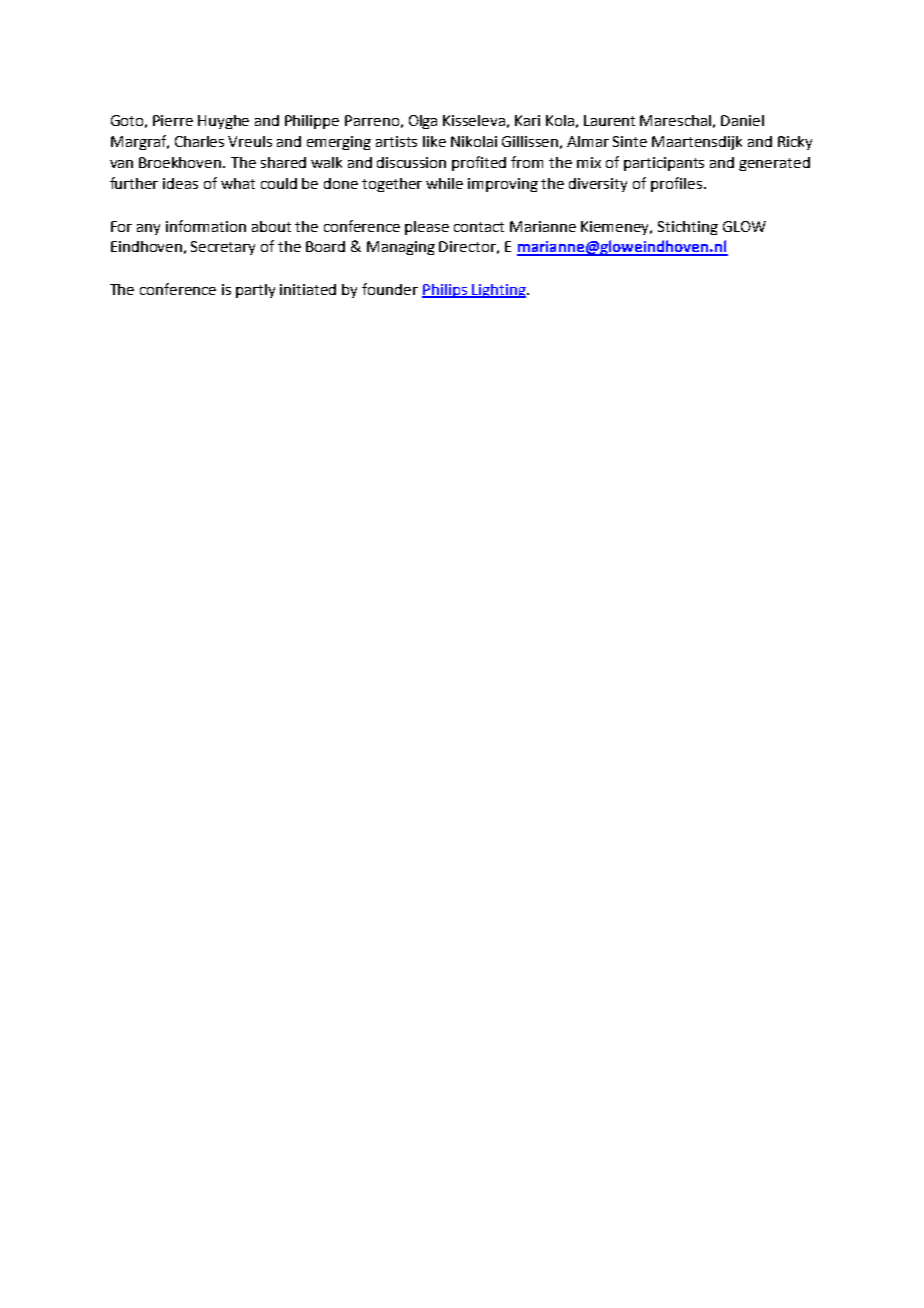 This screenshot has width=924, height=1308. What do you see at coordinates (255, 291) in the screenshot?
I see `partly` at bounding box center [255, 291].
